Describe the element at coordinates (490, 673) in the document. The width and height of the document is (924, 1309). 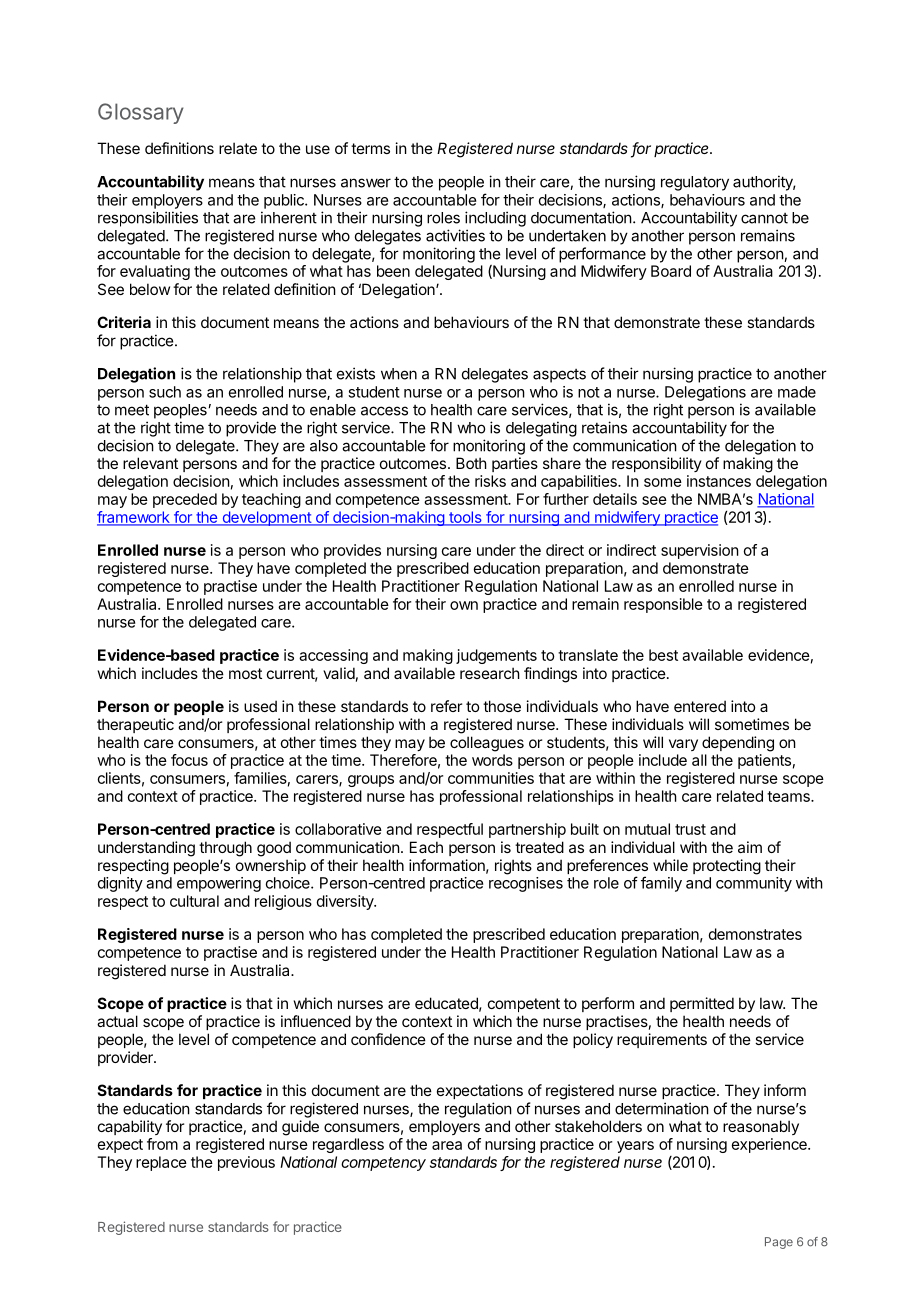
I see `research` at that location.
